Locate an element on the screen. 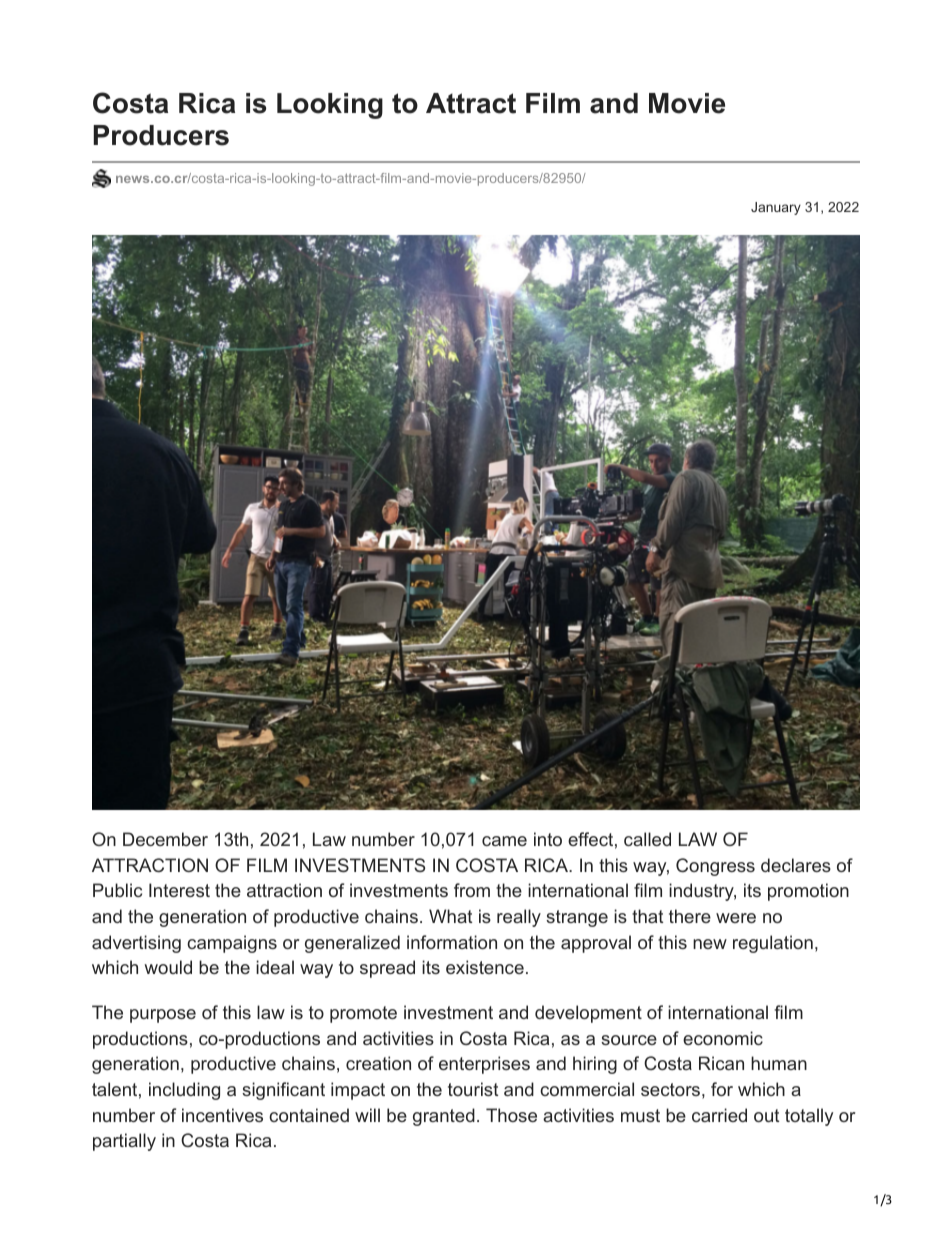 The image size is (952, 1233). December is located at coordinates (165, 839).
